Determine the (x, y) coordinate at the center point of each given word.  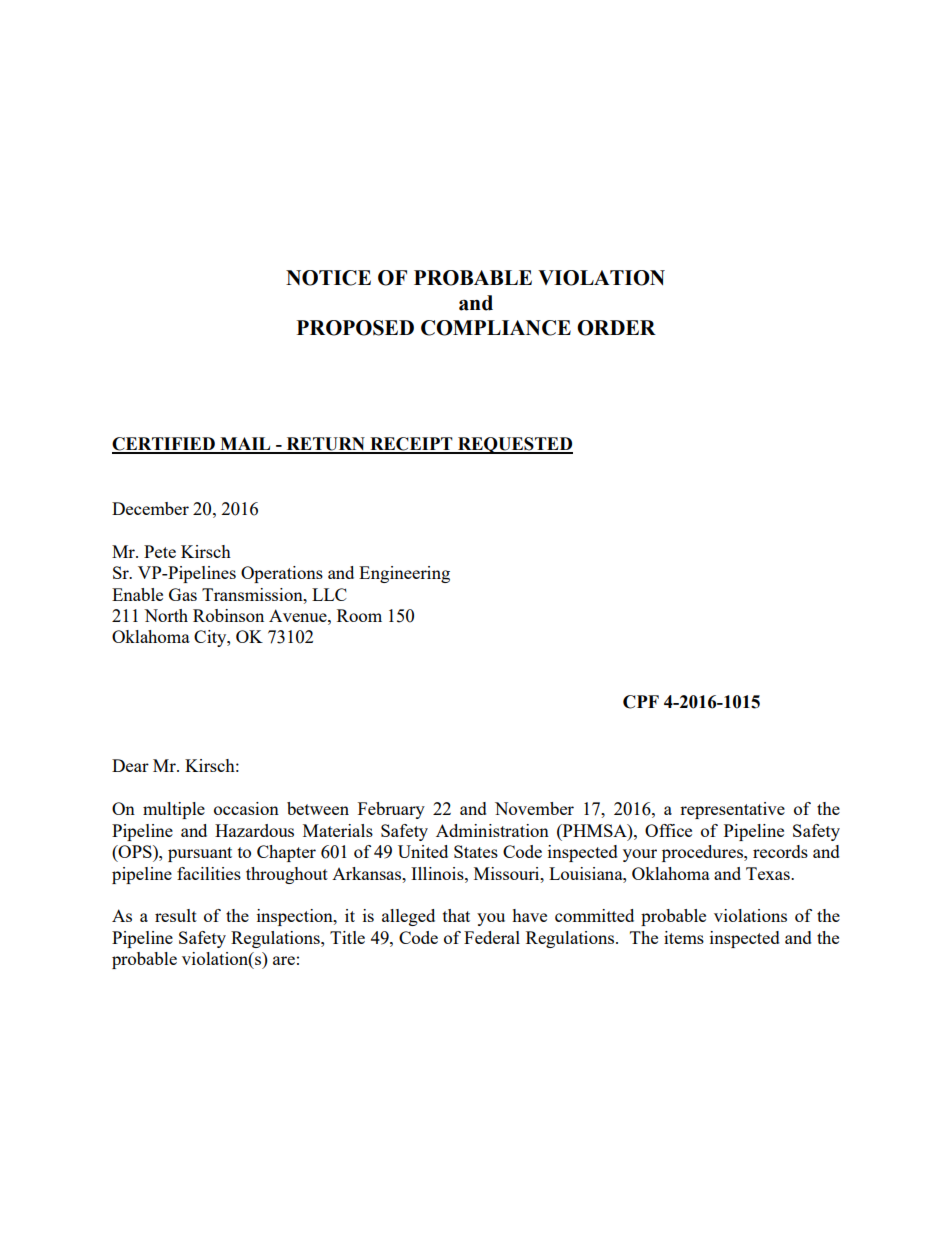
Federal (492, 937)
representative (732, 810)
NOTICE (328, 278)
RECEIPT (411, 445)
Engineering (404, 574)
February (391, 810)
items (684, 937)
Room (359, 615)
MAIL (245, 445)
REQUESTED (514, 445)
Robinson (228, 615)
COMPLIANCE (496, 328)
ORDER (616, 328)
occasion (246, 808)
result (176, 915)
